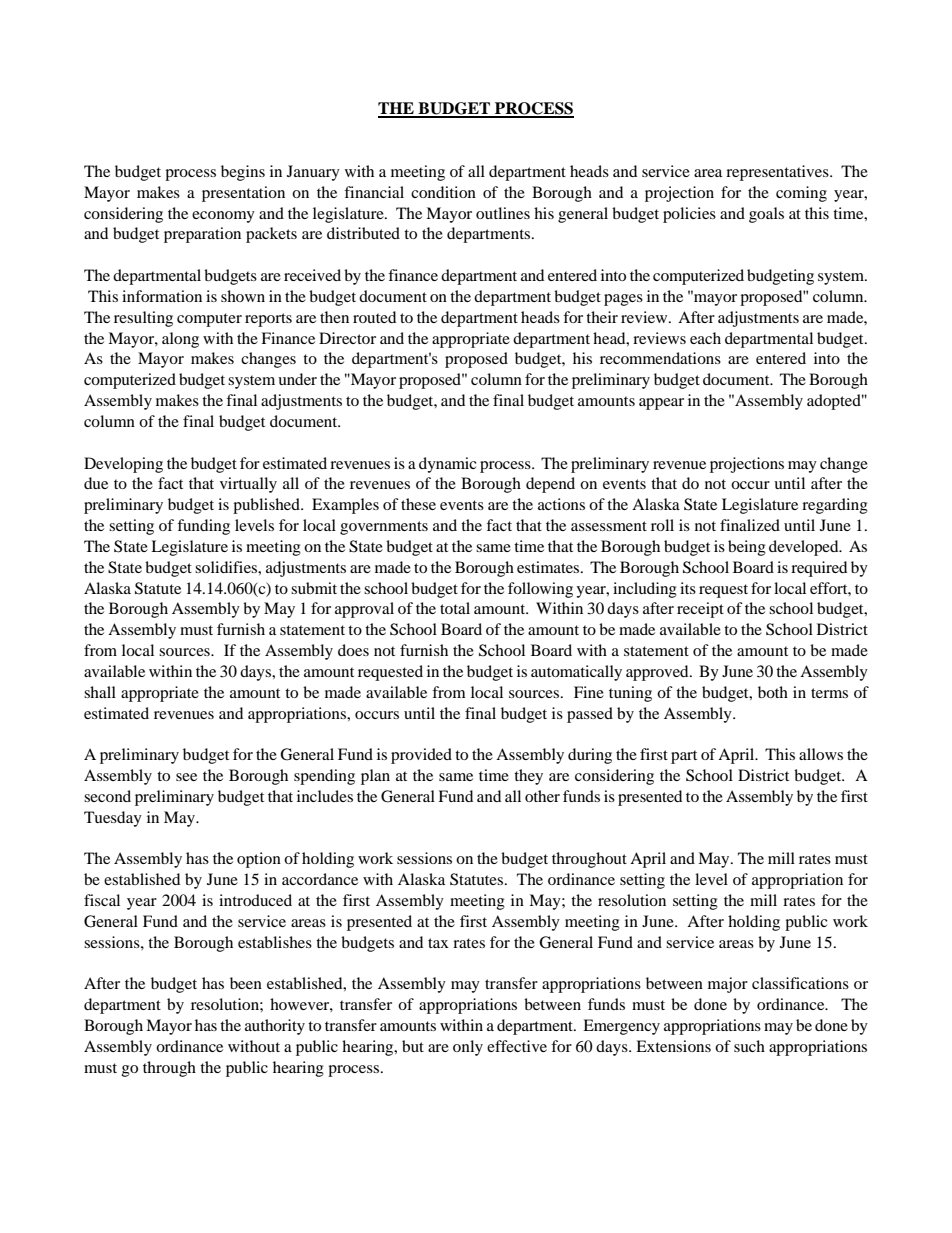 The width and height of the page is (952, 1233). I want to click on condition, so click(443, 192).
